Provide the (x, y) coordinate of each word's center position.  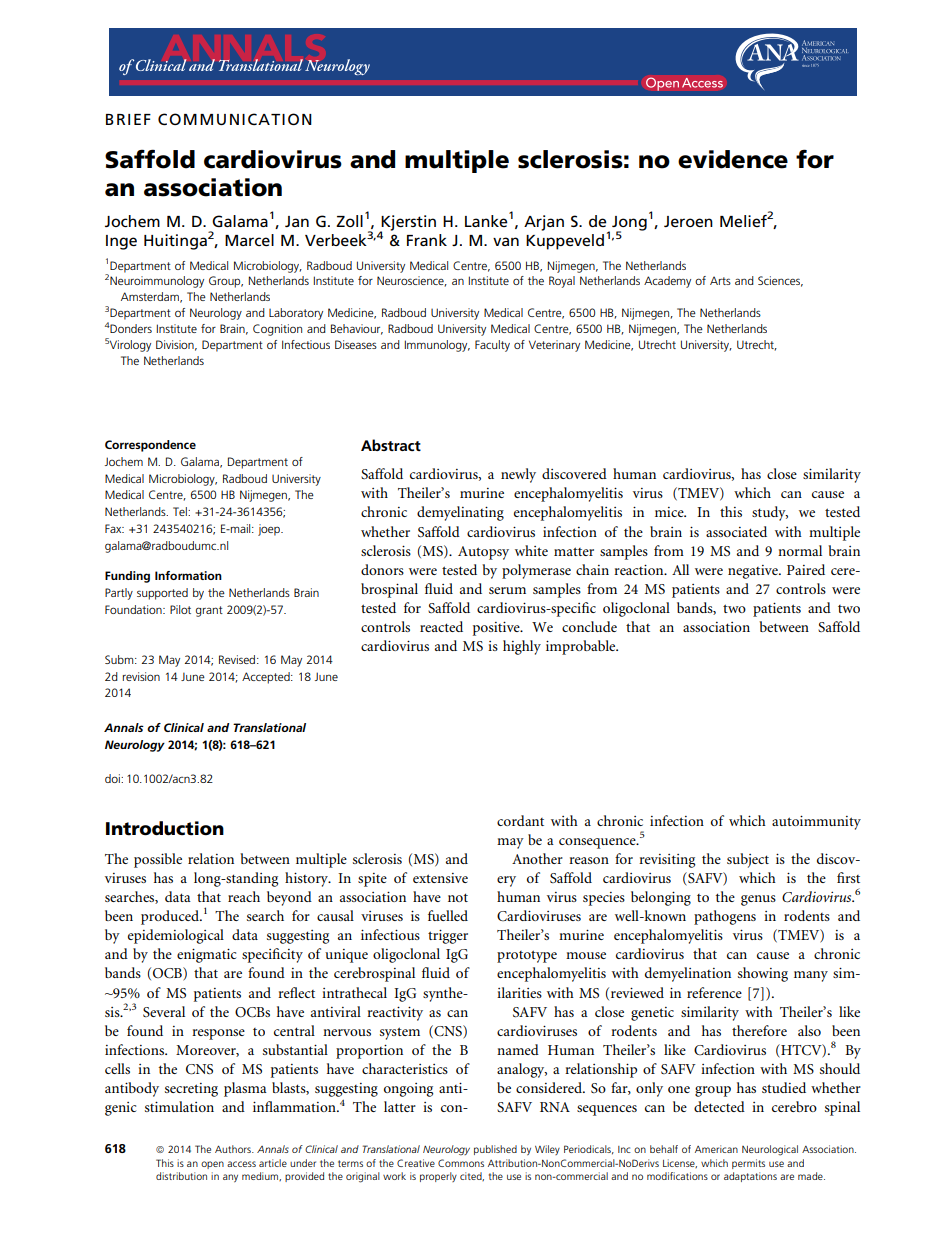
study (770, 513)
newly (518, 475)
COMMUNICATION (235, 119)
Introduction (165, 828)
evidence (733, 159)
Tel (181, 511)
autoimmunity (816, 822)
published (495, 1150)
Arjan (544, 223)
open (212, 1165)
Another (537, 858)
